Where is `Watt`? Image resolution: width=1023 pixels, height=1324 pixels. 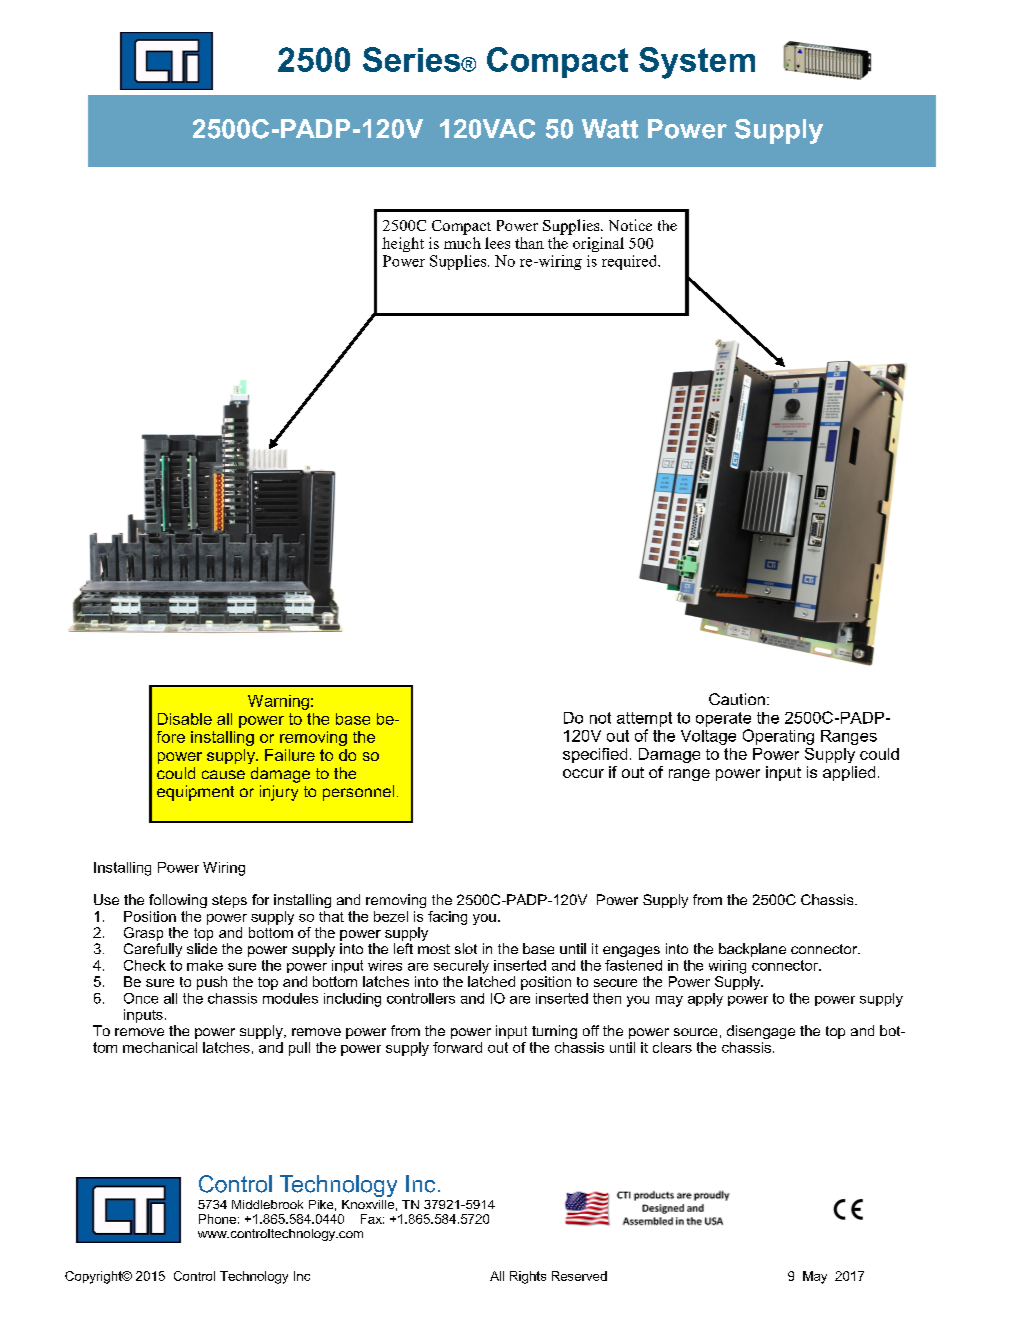
Watt is located at coordinates (610, 129).
